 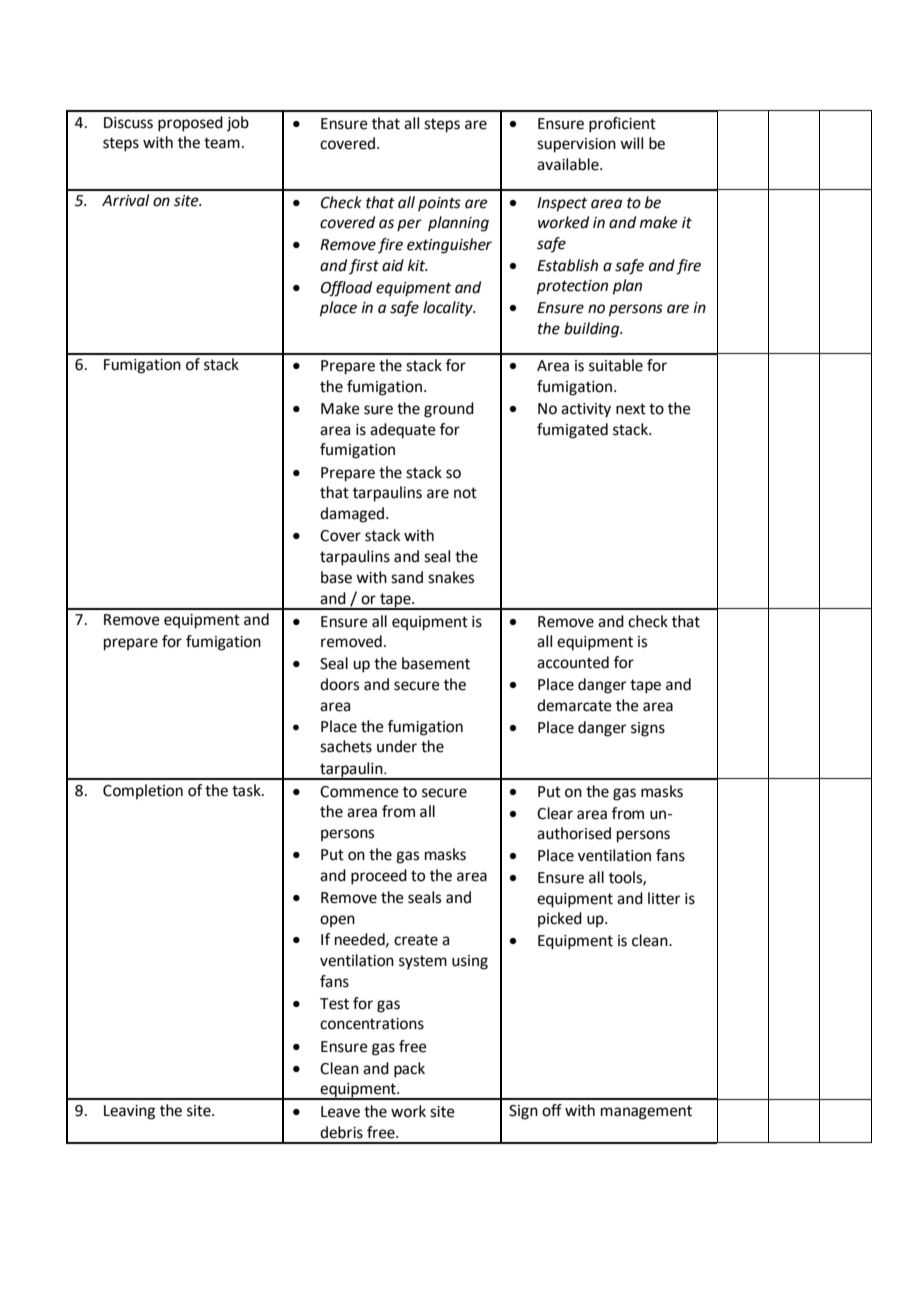 What do you see at coordinates (339, 684) in the image?
I see `doors` at bounding box center [339, 684].
